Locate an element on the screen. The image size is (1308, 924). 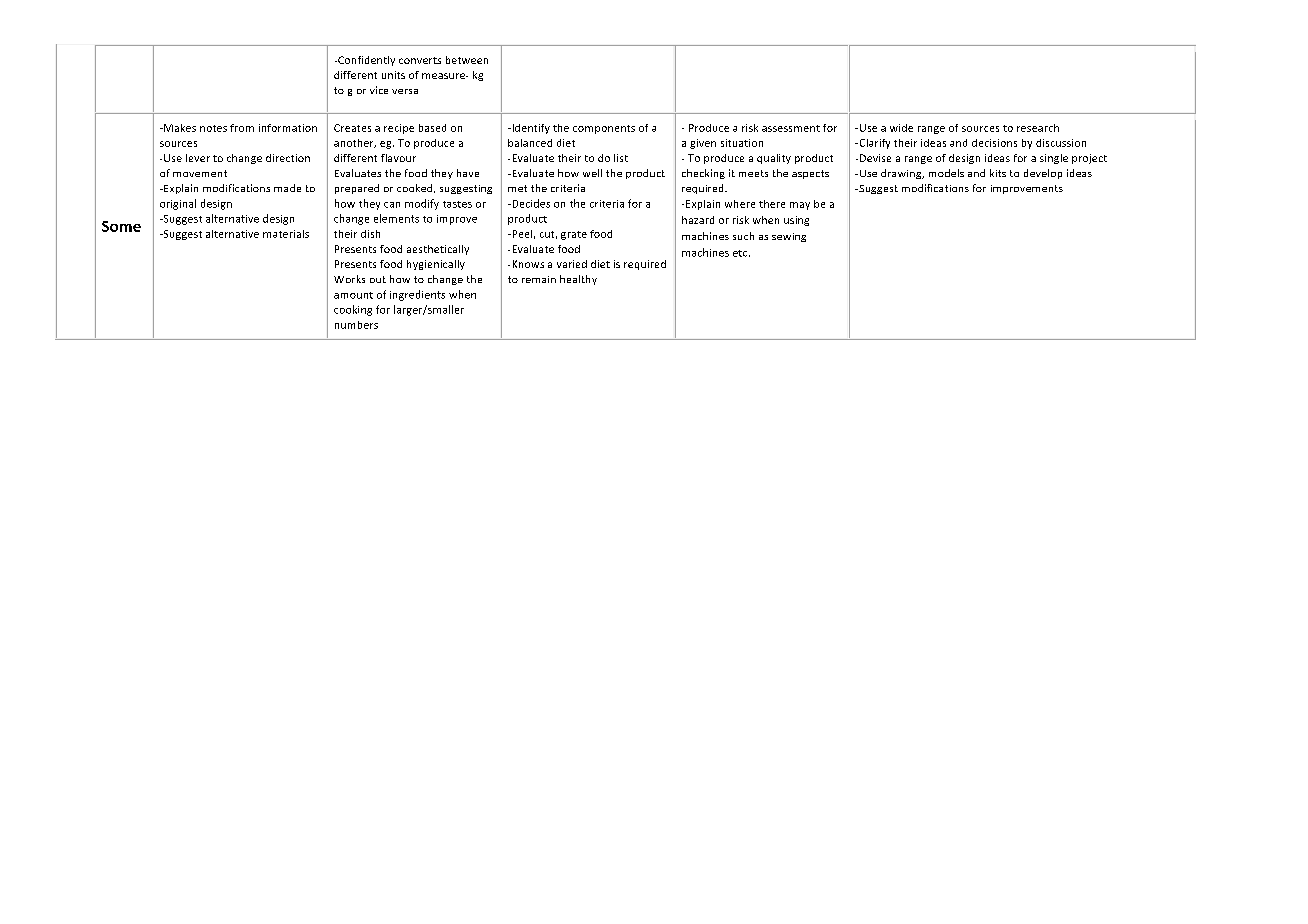
Confidently is located at coordinates (365, 61).
